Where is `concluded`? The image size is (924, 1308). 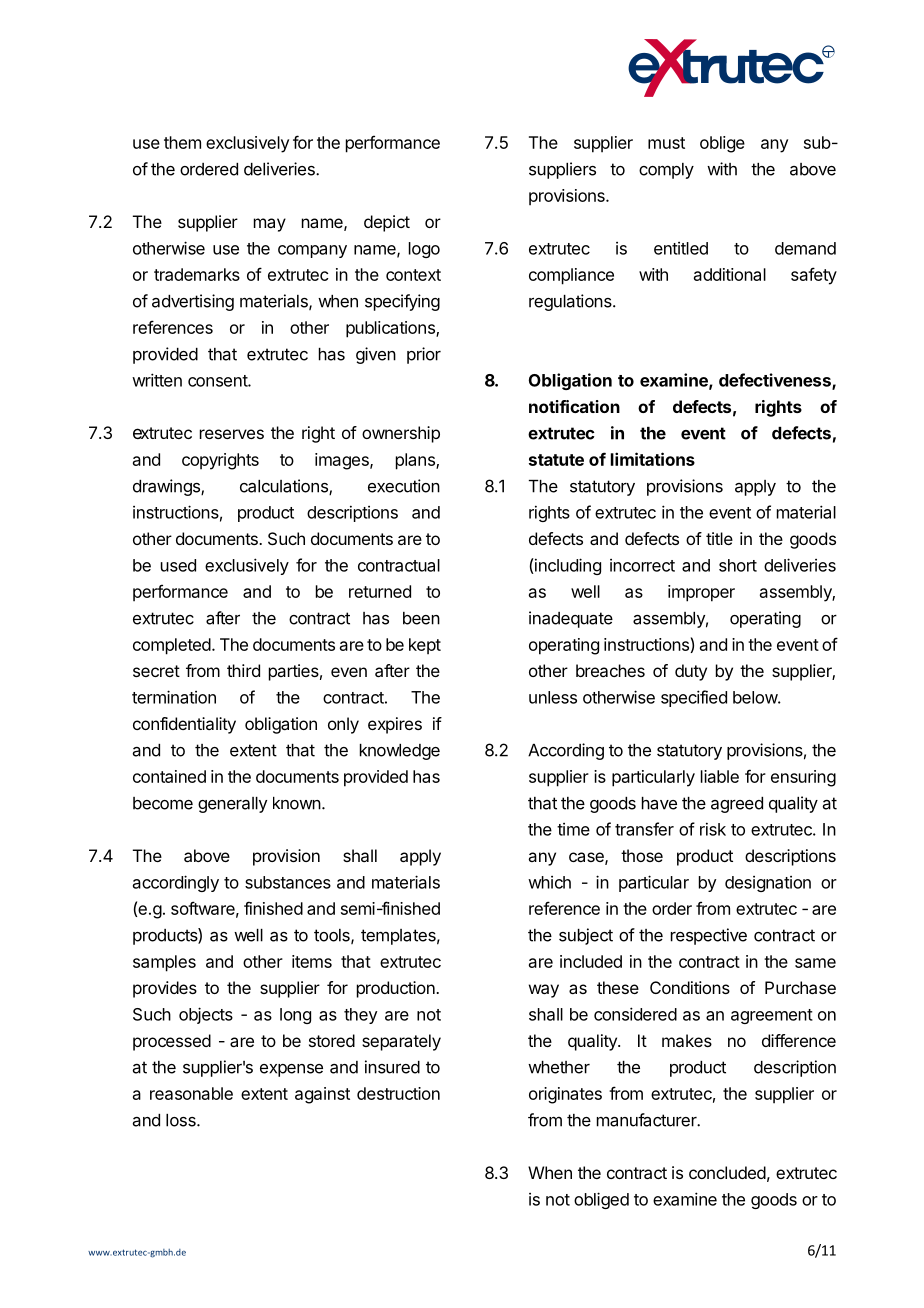 concluded is located at coordinates (727, 1172).
